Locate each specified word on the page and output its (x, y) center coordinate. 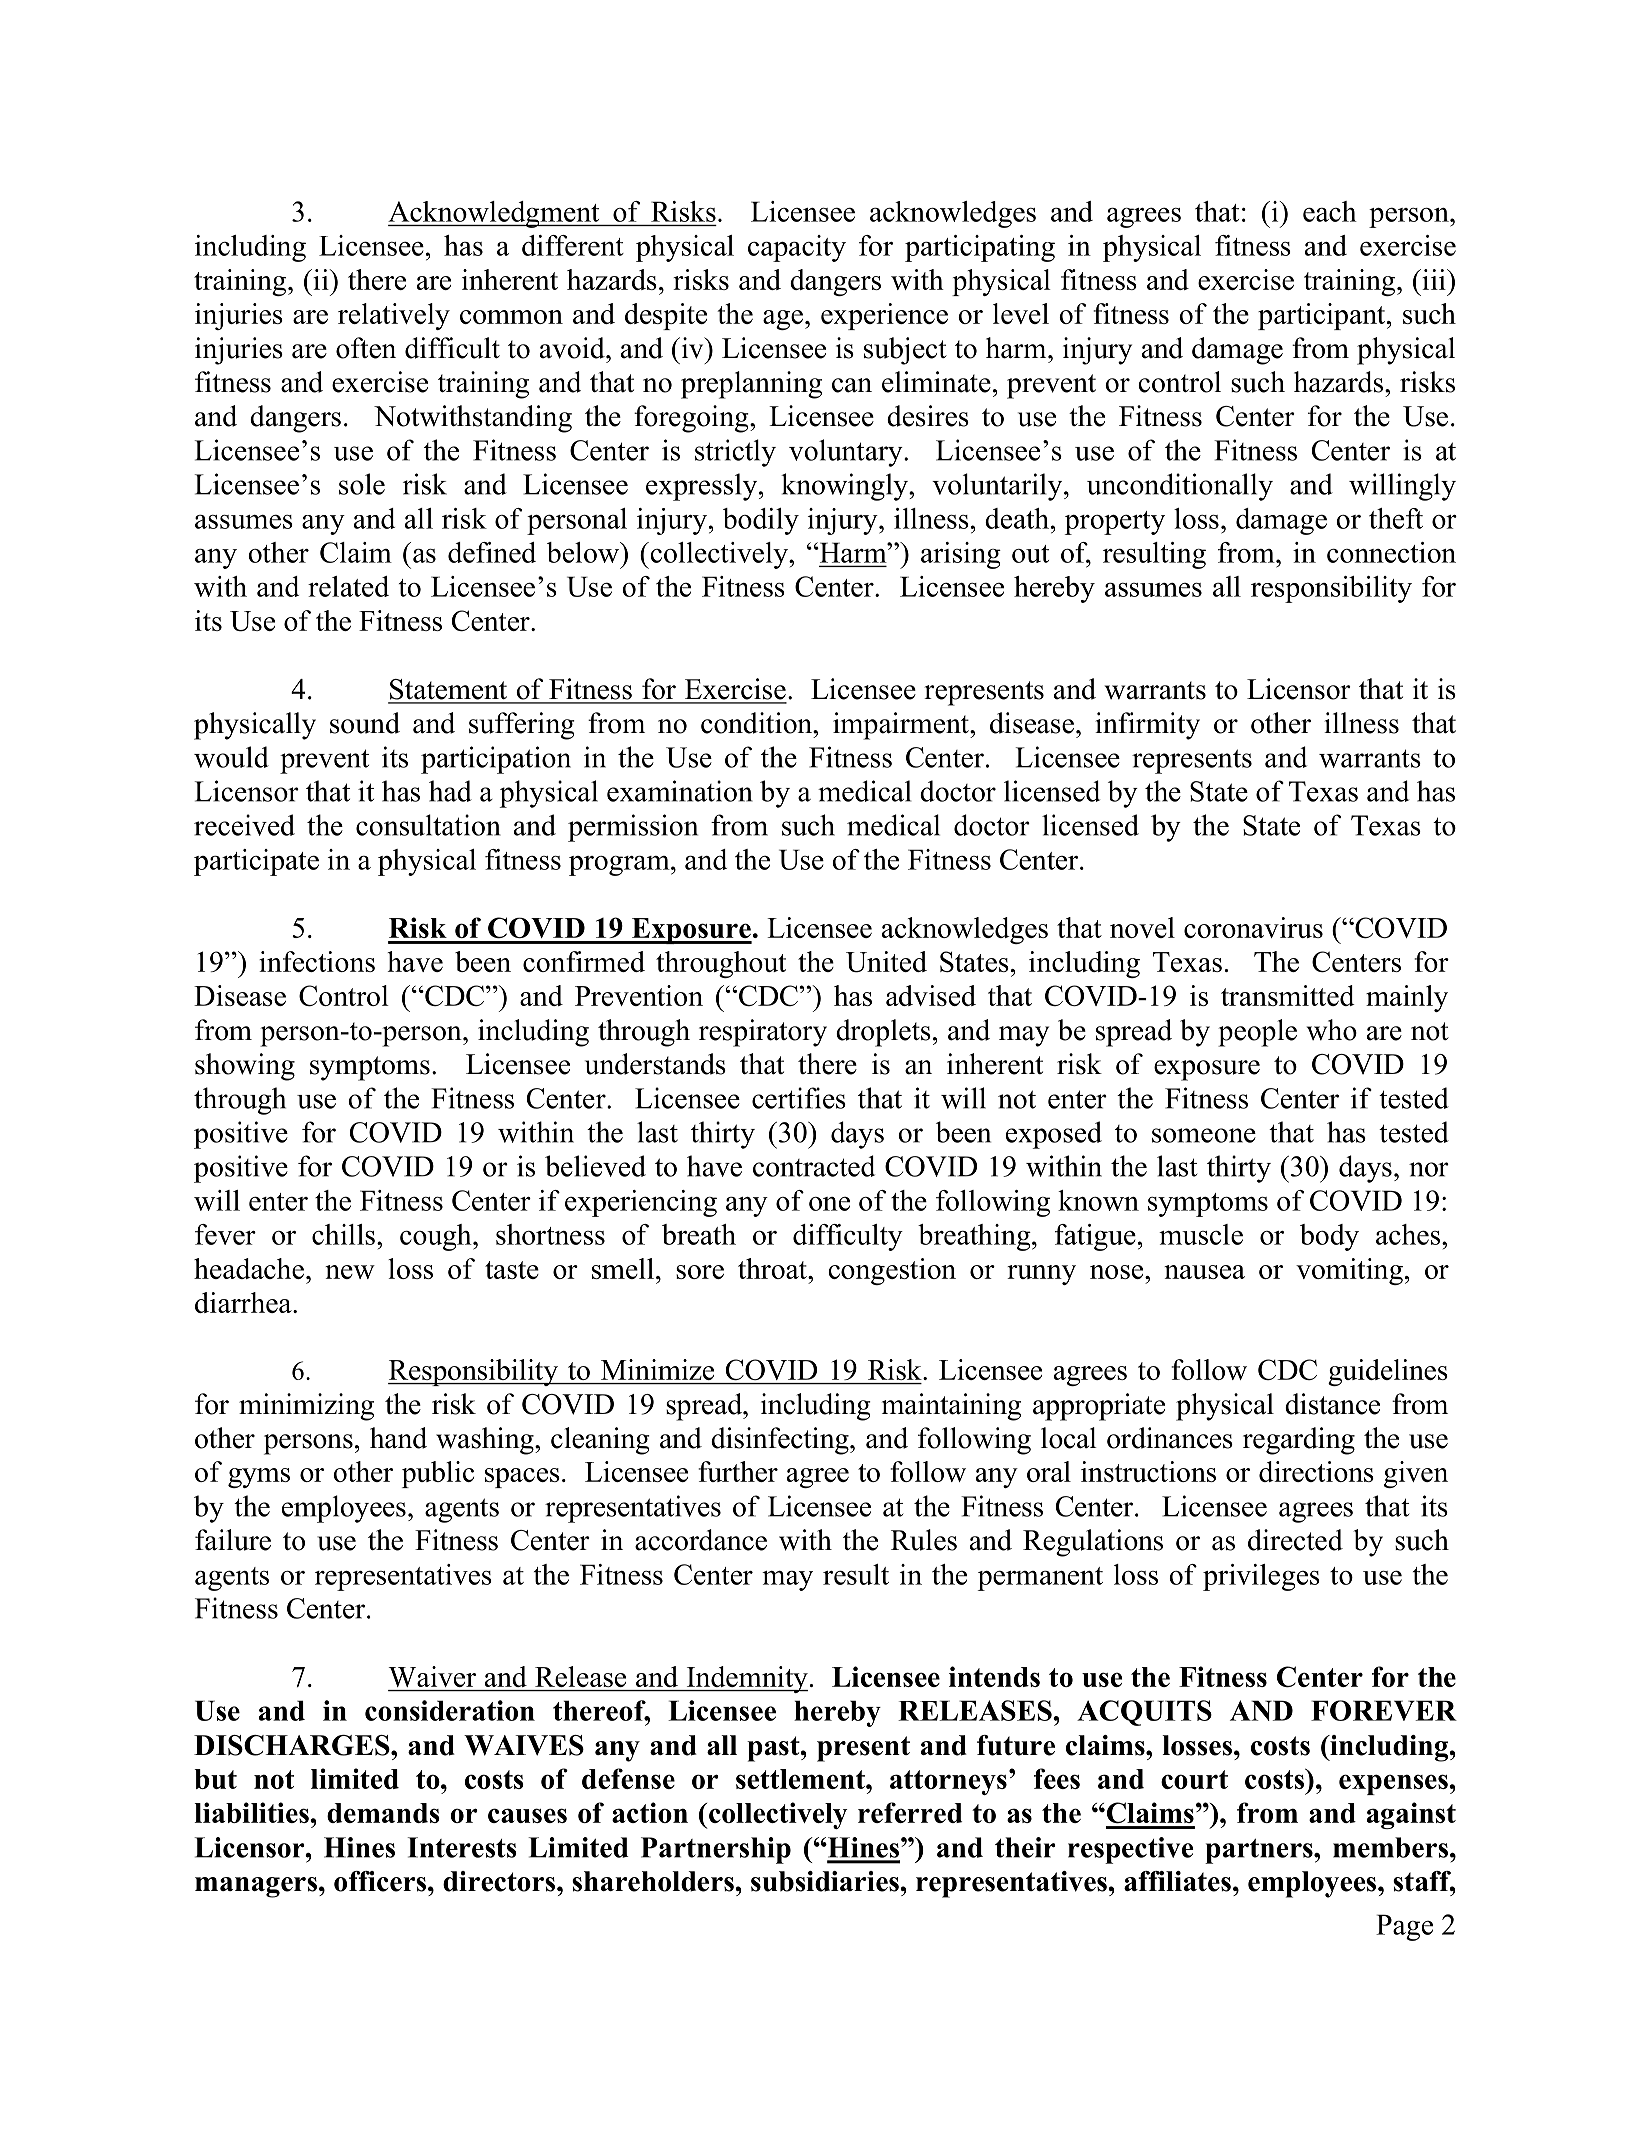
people (1257, 1033)
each (1330, 211)
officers (380, 1881)
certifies (799, 1098)
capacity (797, 248)
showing (245, 1067)
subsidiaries (826, 1881)
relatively (394, 316)
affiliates (1177, 1881)
